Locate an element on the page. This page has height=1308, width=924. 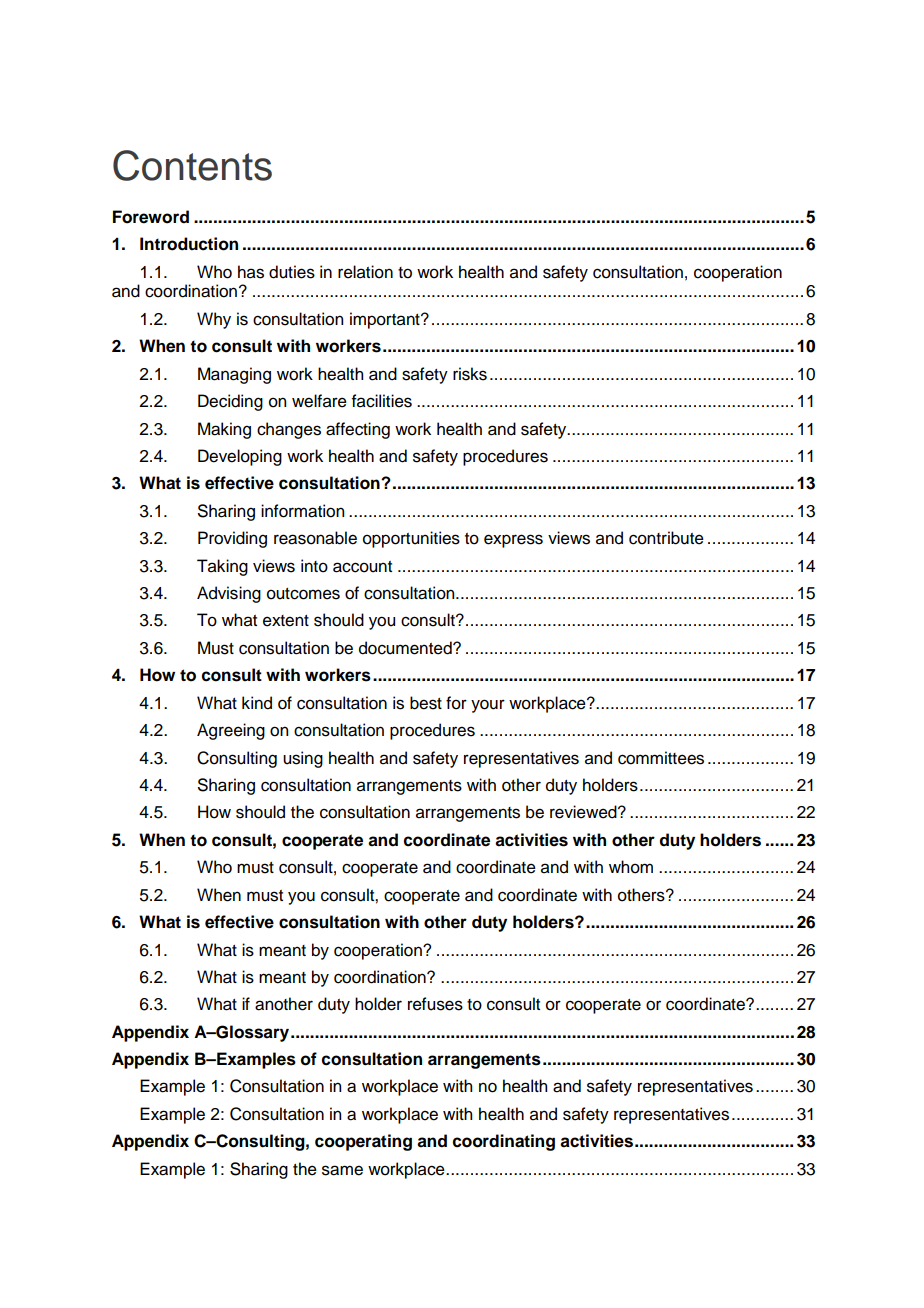
affecting is located at coordinates (358, 430).
